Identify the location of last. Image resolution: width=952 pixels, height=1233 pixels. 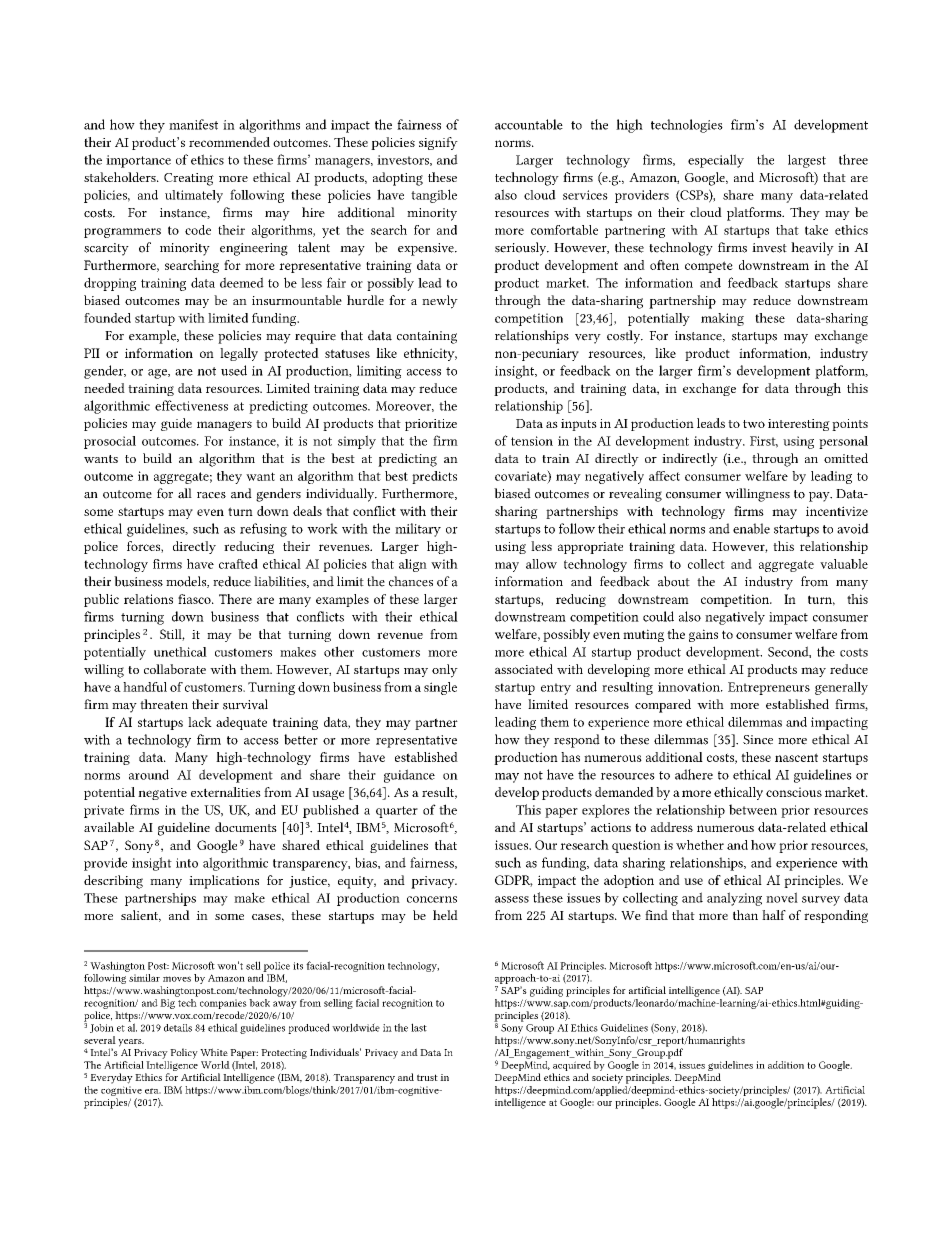
(419, 1027).
